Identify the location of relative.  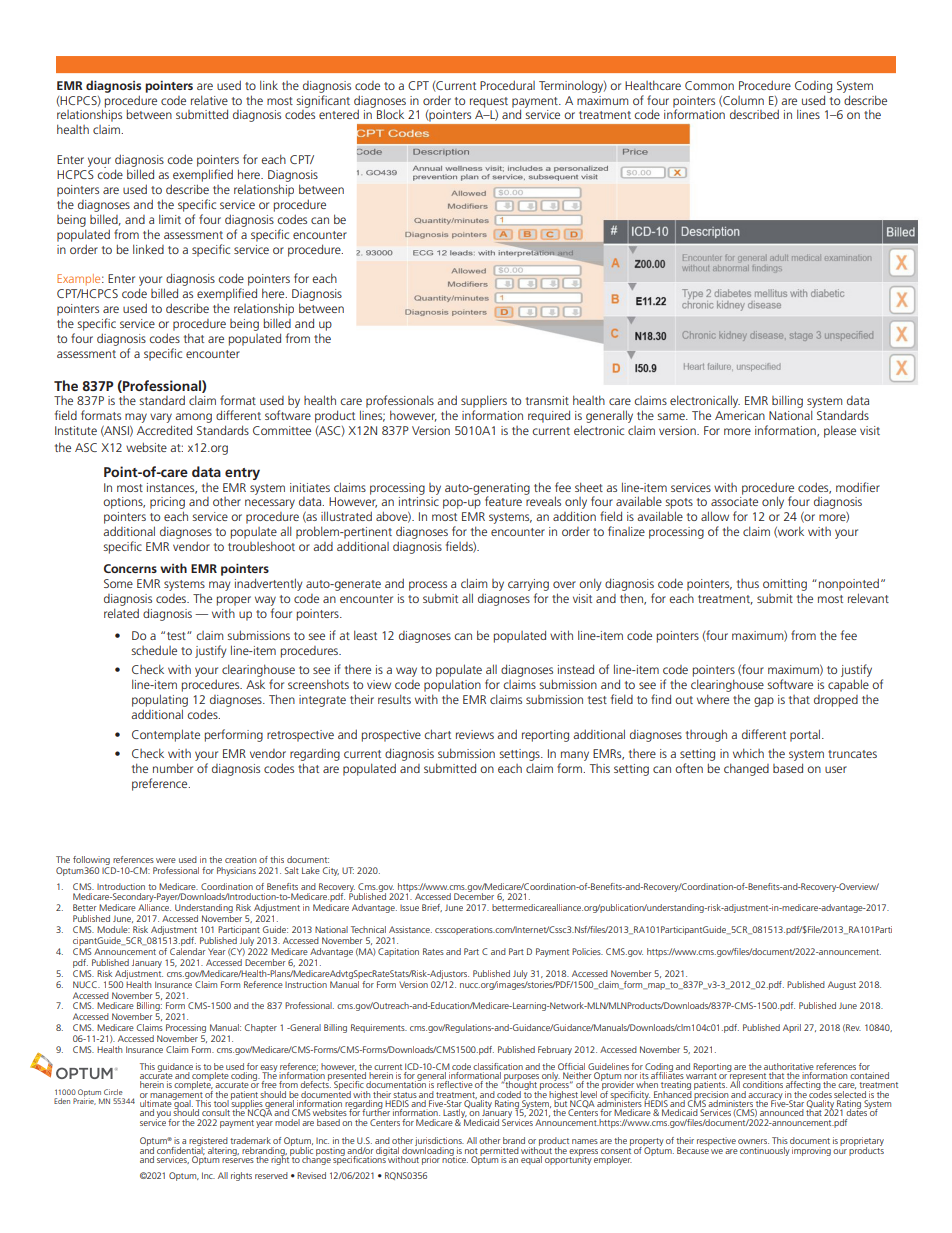
(209, 100).
